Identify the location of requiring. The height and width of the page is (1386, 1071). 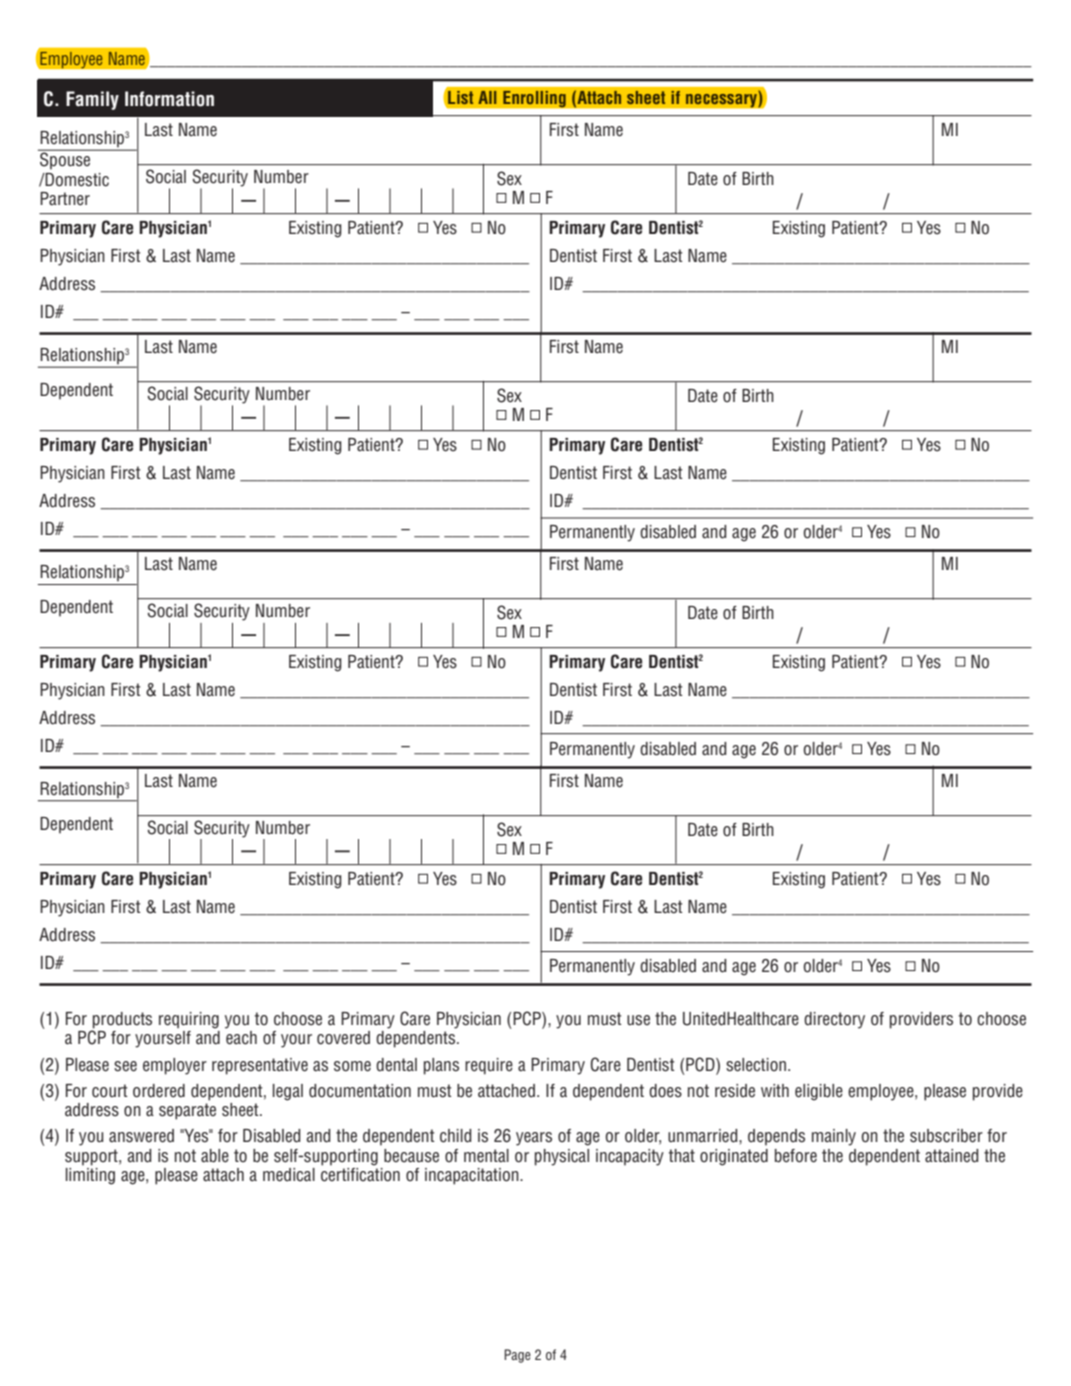
(189, 1020).
